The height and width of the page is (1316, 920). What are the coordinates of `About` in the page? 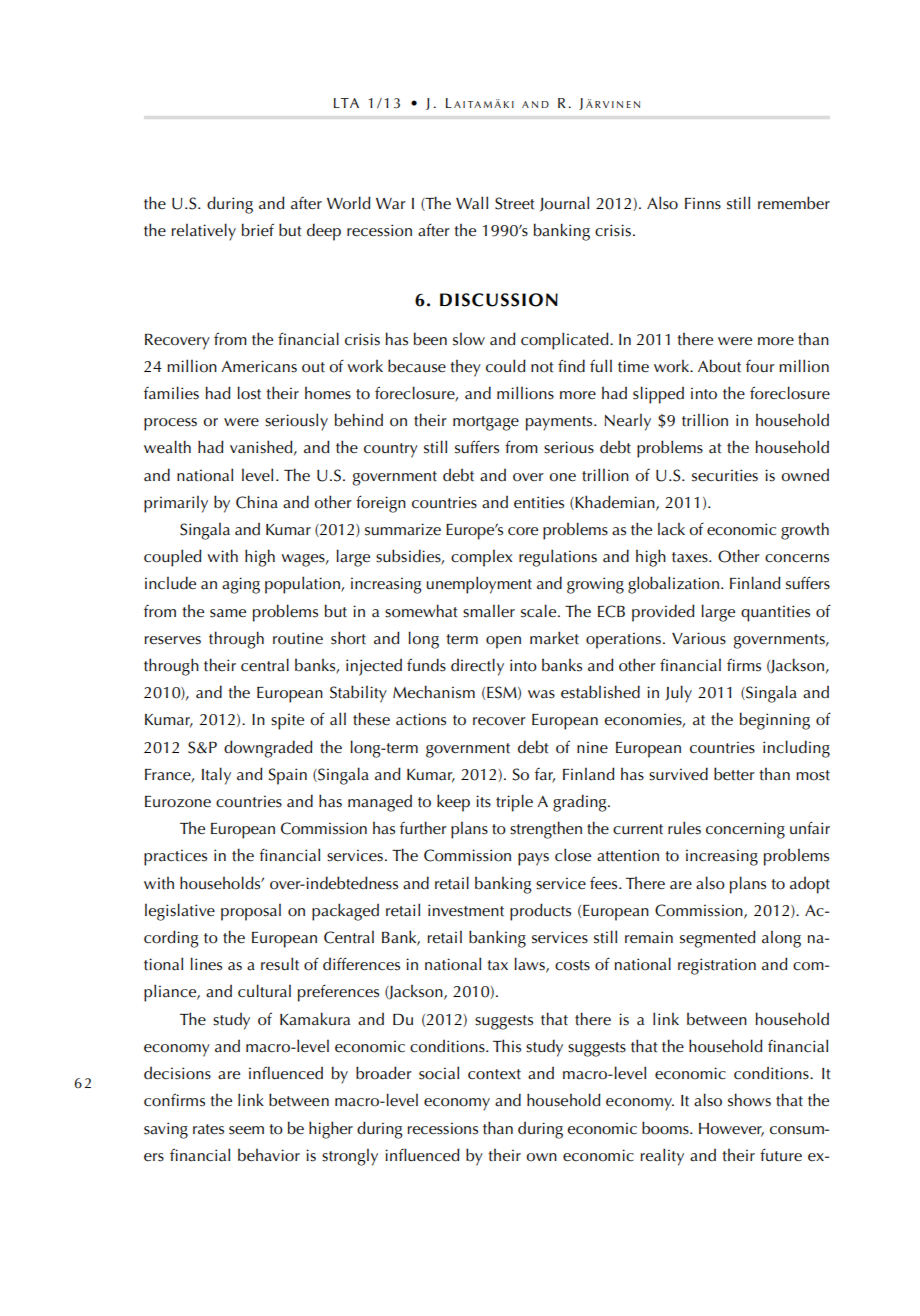 It's located at (719, 366).
